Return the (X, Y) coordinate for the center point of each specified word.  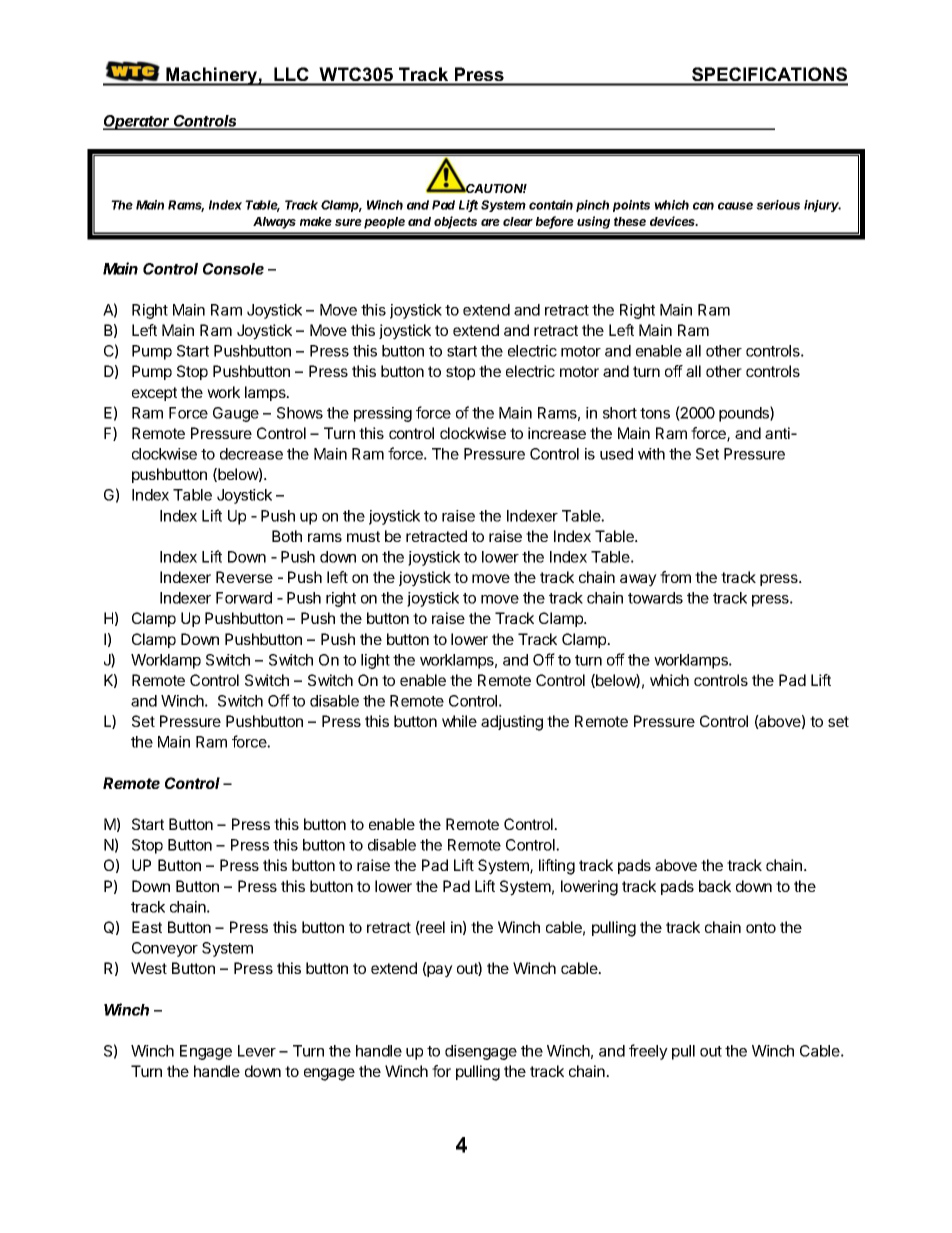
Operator (138, 122)
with (651, 454)
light (375, 661)
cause (735, 206)
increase (557, 433)
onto (761, 927)
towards (655, 598)
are (490, 222)
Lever (257, 1051)
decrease (251, 454)
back (715, 886)
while (459, 721)
